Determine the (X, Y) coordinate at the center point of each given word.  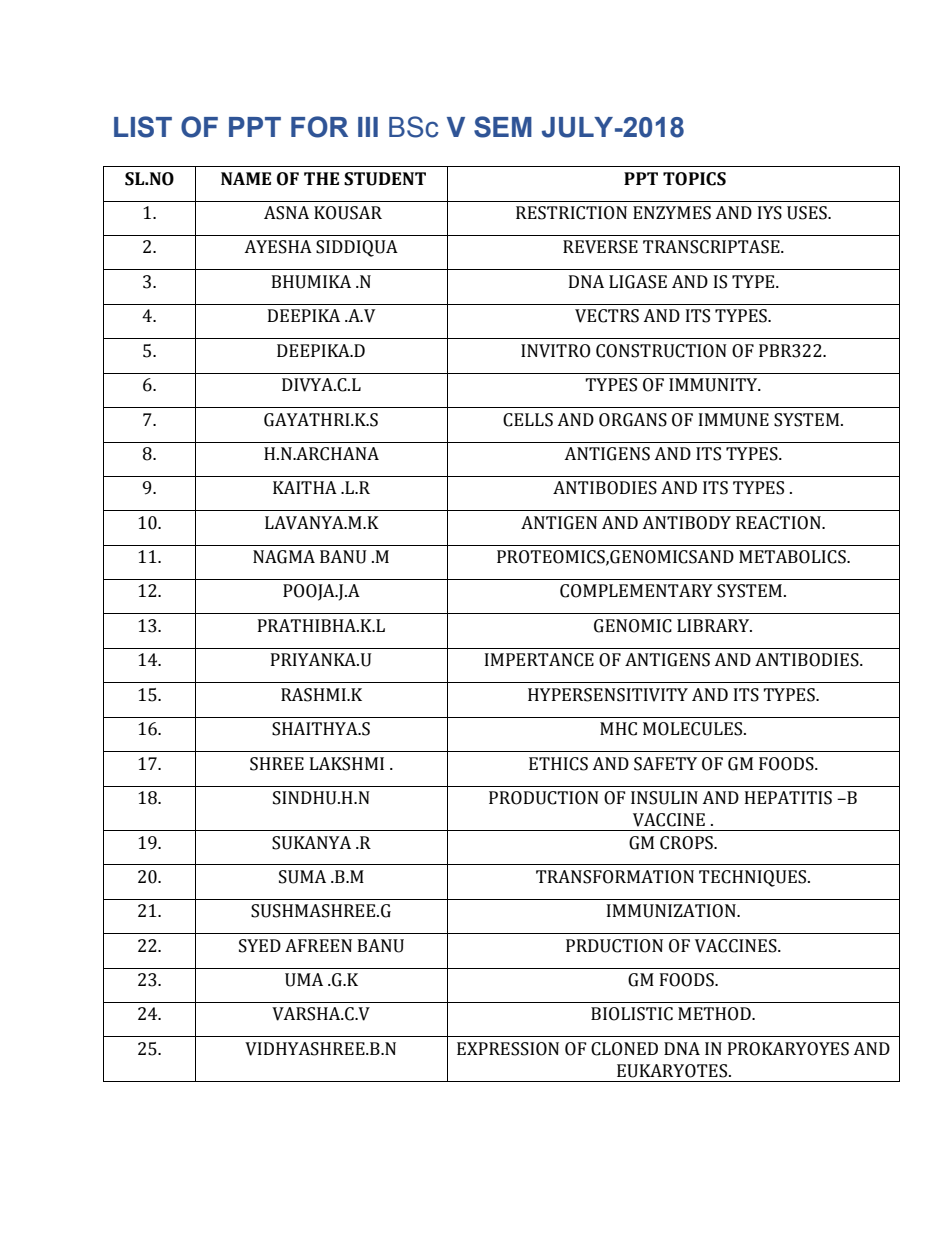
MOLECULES (694, 729)
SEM (503, 127)
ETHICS (558, 764)
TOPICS (694, 179)
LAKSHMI (347, 764)
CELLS (528, 420)
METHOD (715, 1014)
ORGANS (633, 420)
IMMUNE (734, 420)
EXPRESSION (508, 1049)
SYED (260, 946)
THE (321, 178)
